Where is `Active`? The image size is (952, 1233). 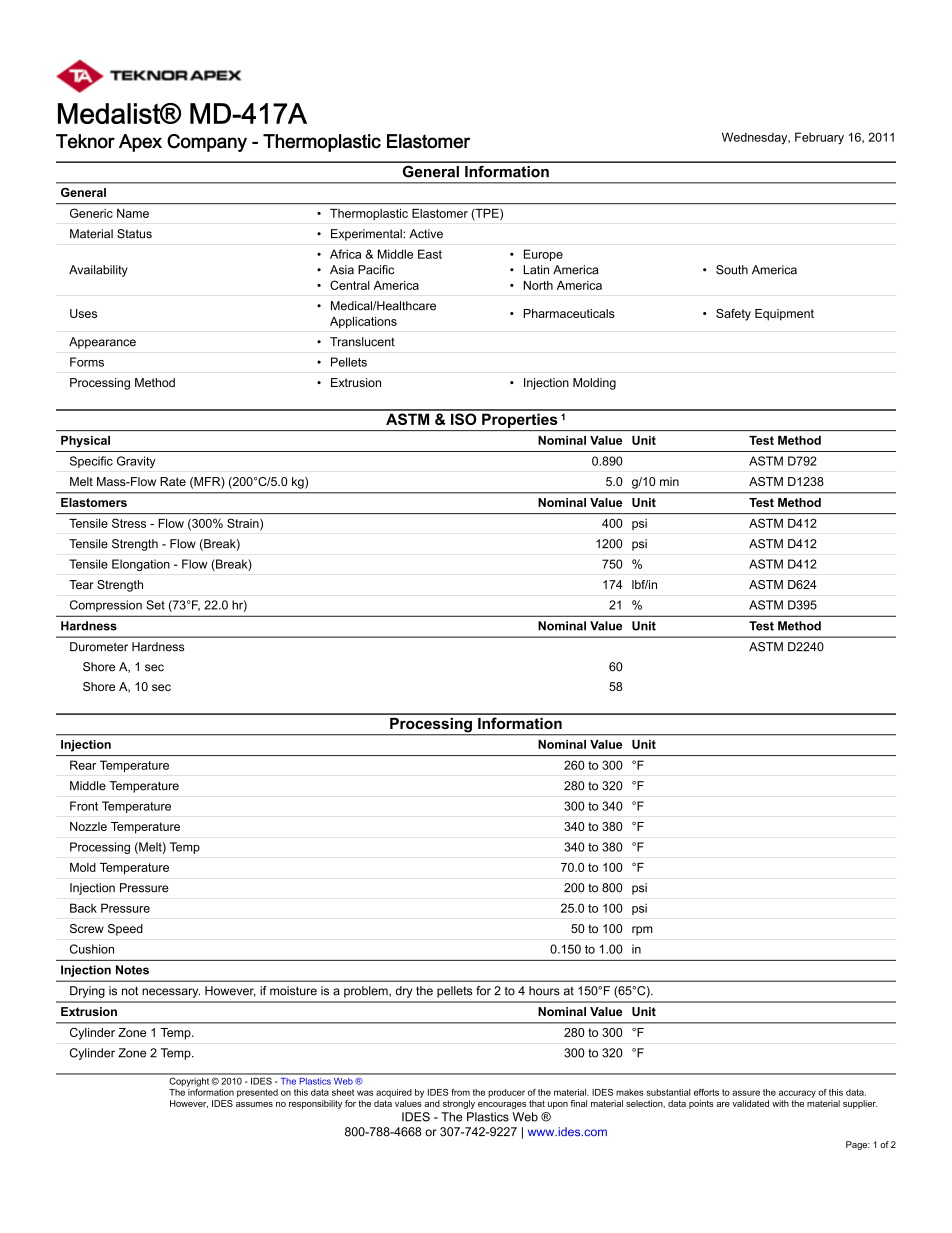
Active is located at coordinates (426, 234).
